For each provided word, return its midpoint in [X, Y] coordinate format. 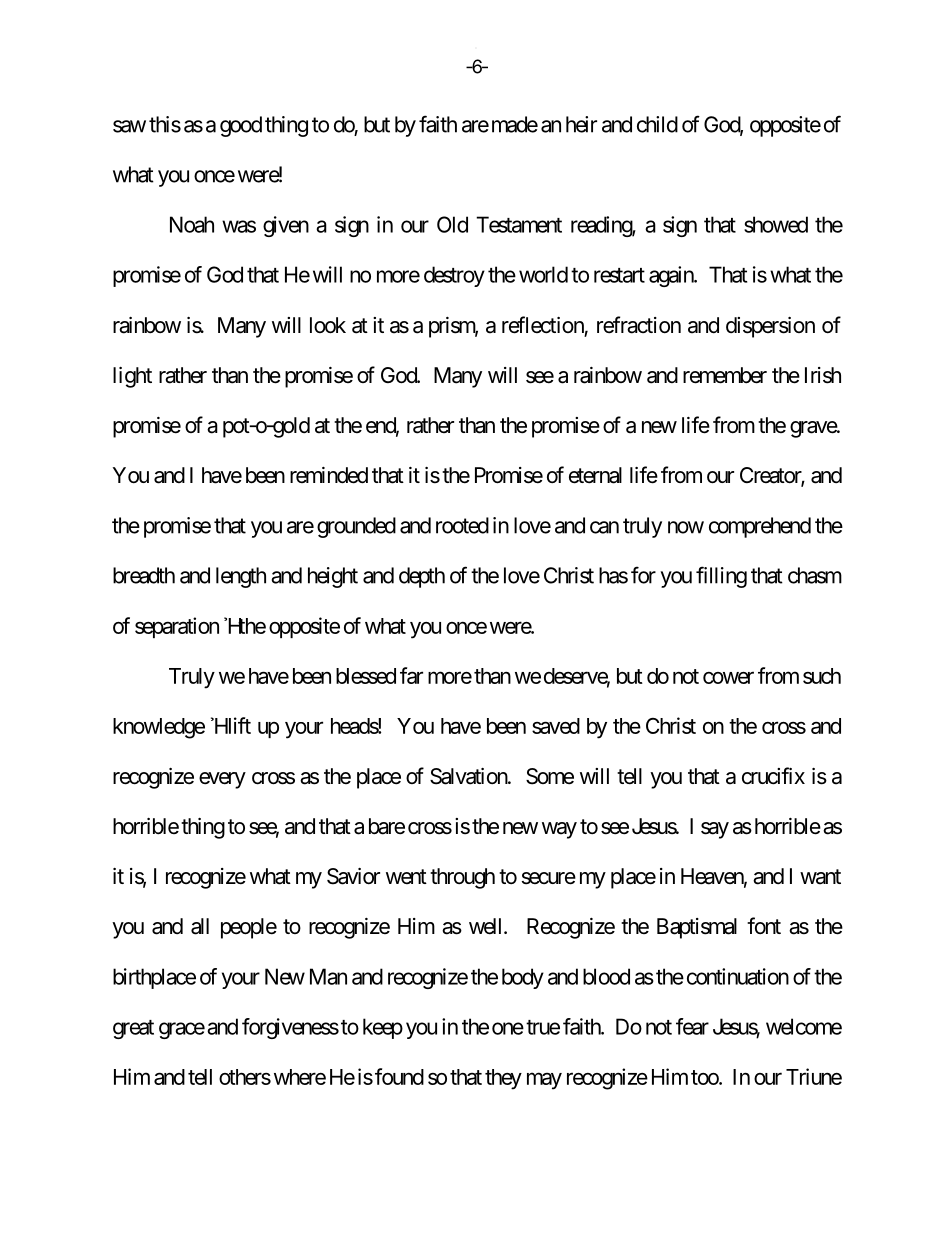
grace [182, 1030]
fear [692, 1026]
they [503, 1079]
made [513, 124]
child [657, 124]
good [241, 126]
